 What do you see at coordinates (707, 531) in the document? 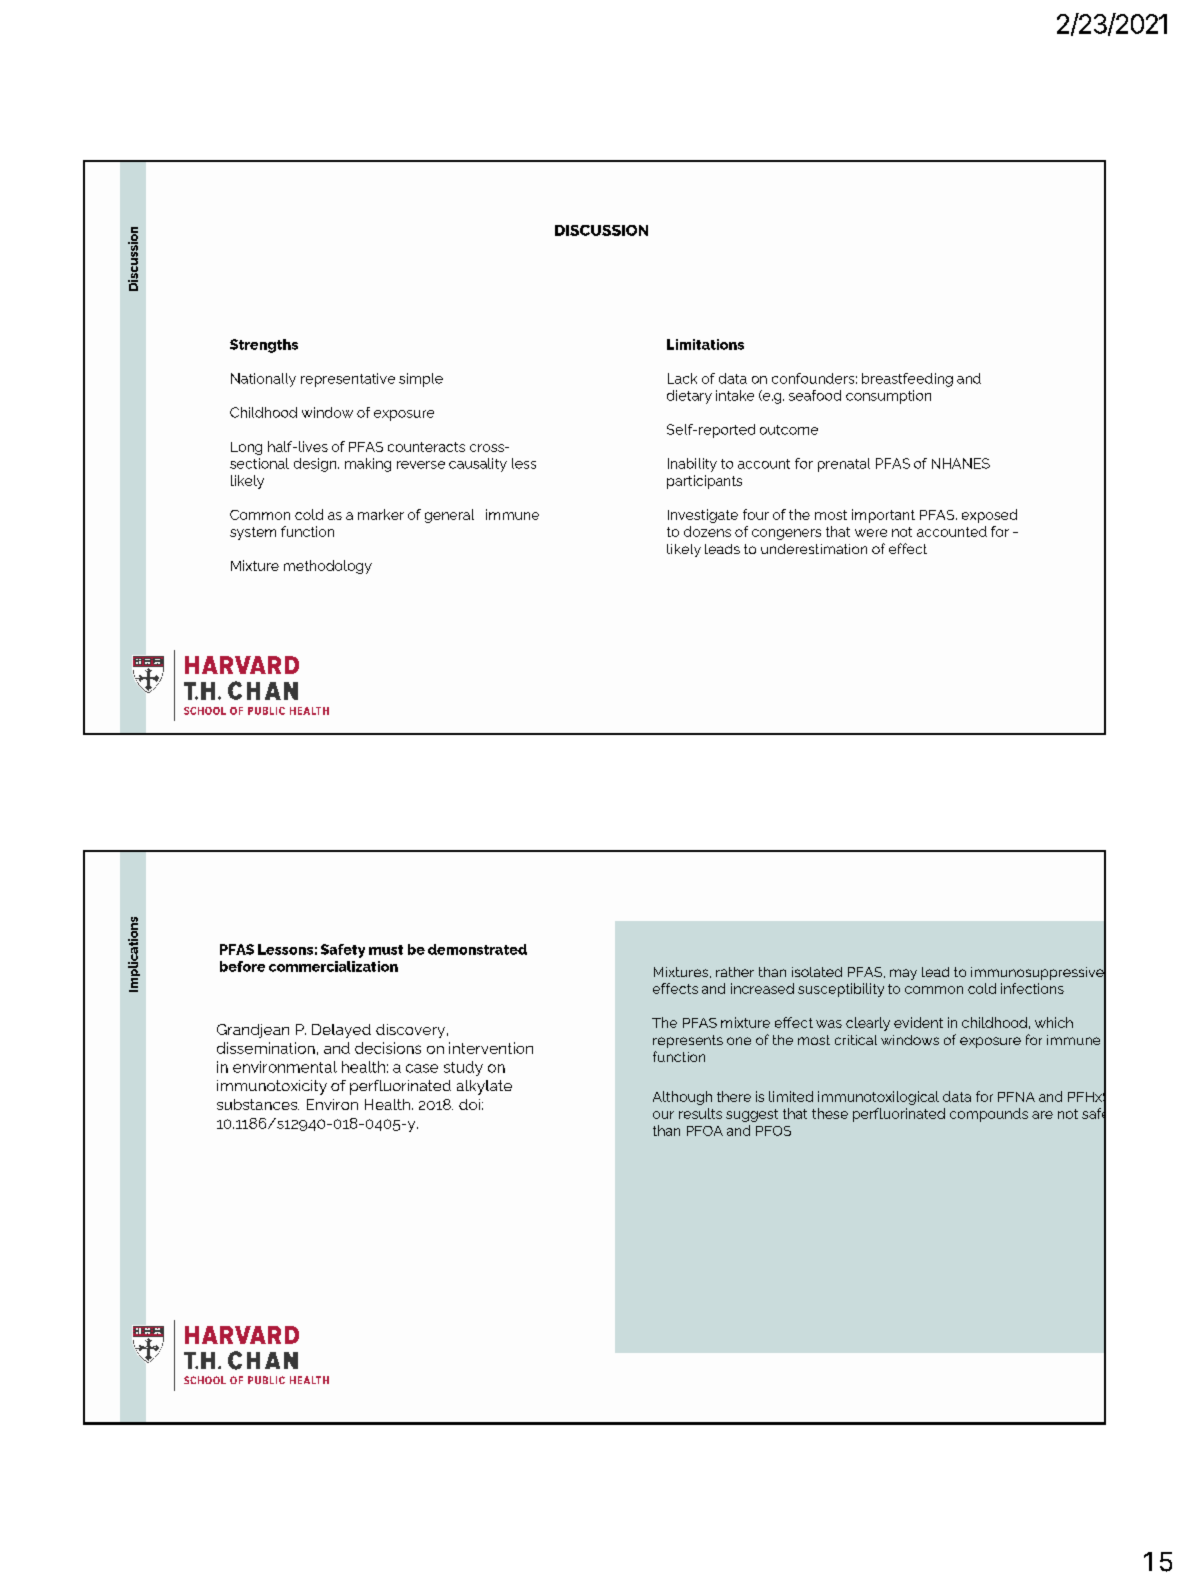
I see `dozens` at bounding box center [707, 531].
